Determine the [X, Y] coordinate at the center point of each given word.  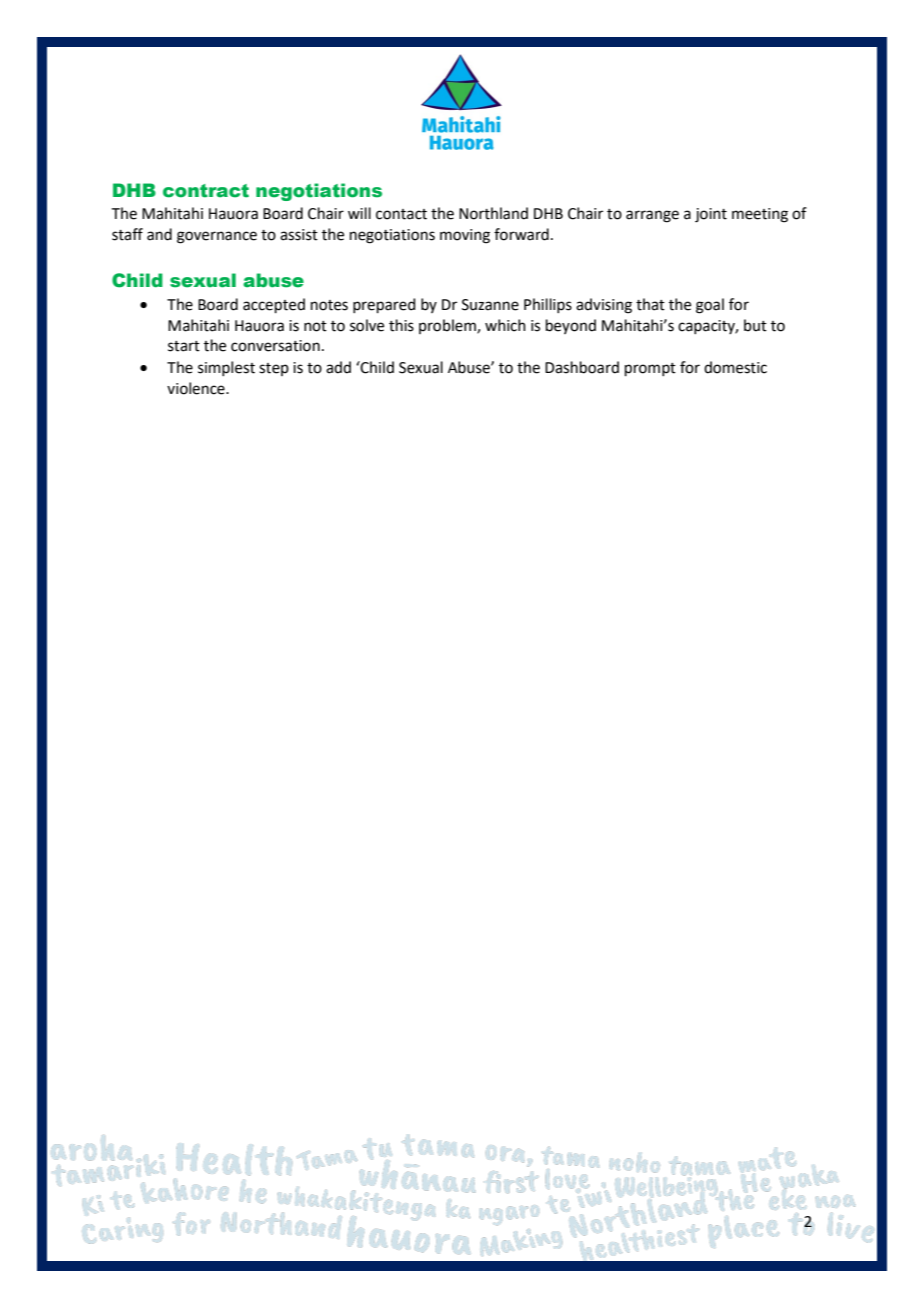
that [650, 304]
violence [197, 388]
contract [206, 191]
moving [465, 236]
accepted [274, 305]
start [184, 346]
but [755, 325]
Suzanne [490, 305]
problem [448, 326]
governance [217, 237]
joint [711, 215]
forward [521, 234]
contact [401, 214]
